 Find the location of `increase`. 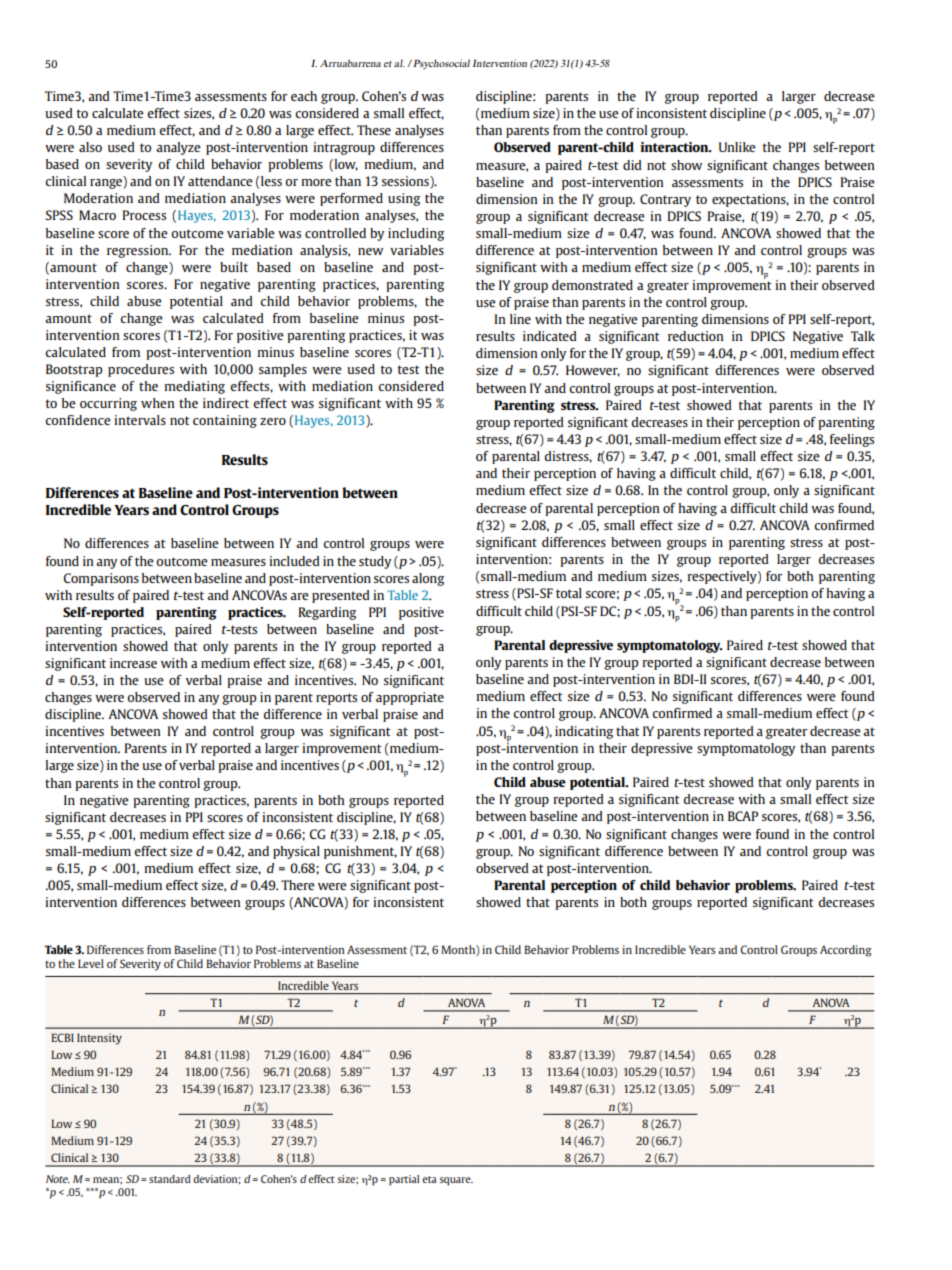

increase is located at coordinates (133, 663).
